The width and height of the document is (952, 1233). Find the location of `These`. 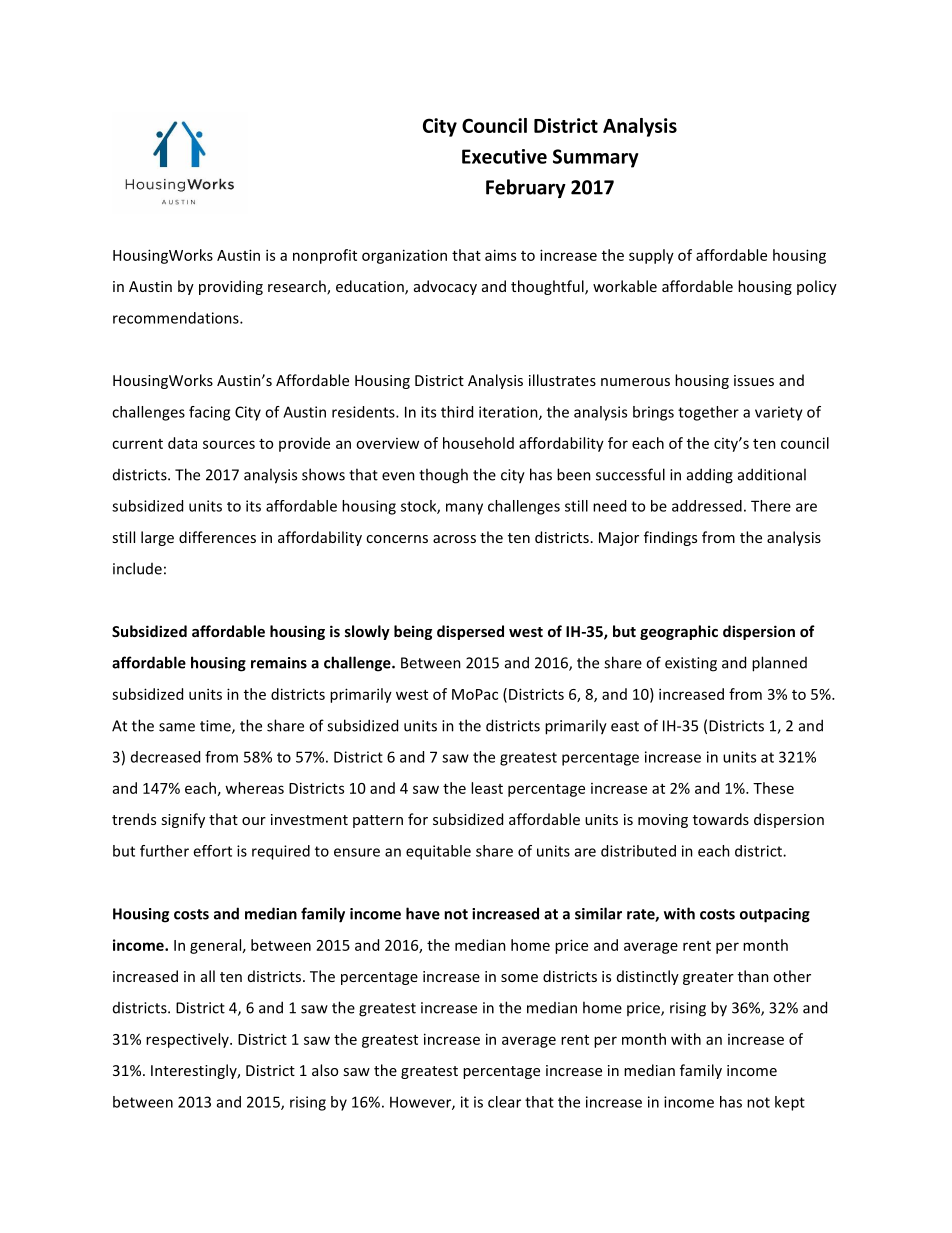

These is located at coordinates (773, 788).
